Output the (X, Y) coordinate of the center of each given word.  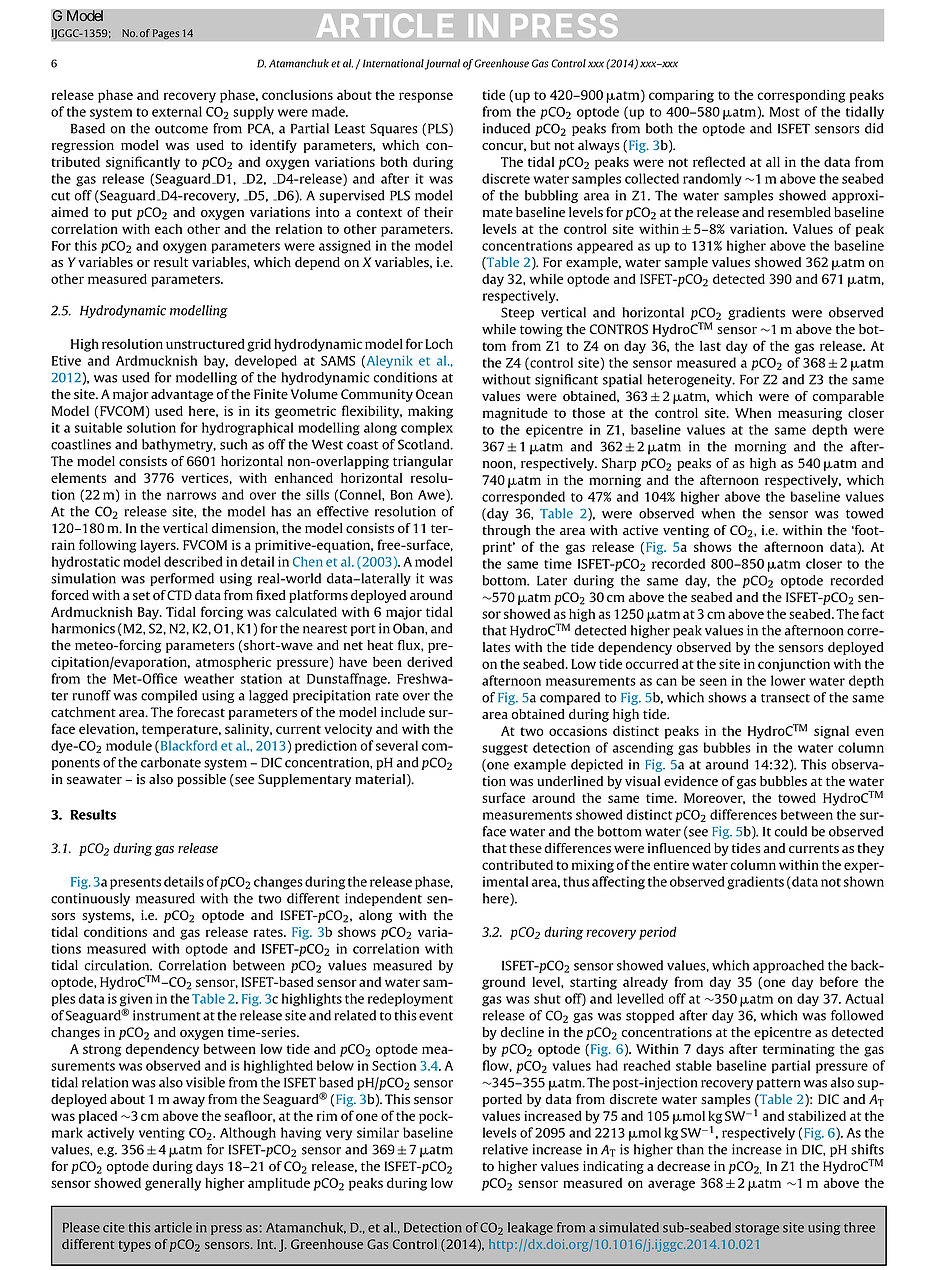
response (426, 97)
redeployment (410, 1000)
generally (173, 1184)
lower (788, 680)
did (874, 128)
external (177, 111)
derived (430, 662)
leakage (530, 1228)
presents (135, 884)
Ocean (434, 394)
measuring (810, 414)
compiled (169, 696)
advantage (182, 395)
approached (788, 966)
